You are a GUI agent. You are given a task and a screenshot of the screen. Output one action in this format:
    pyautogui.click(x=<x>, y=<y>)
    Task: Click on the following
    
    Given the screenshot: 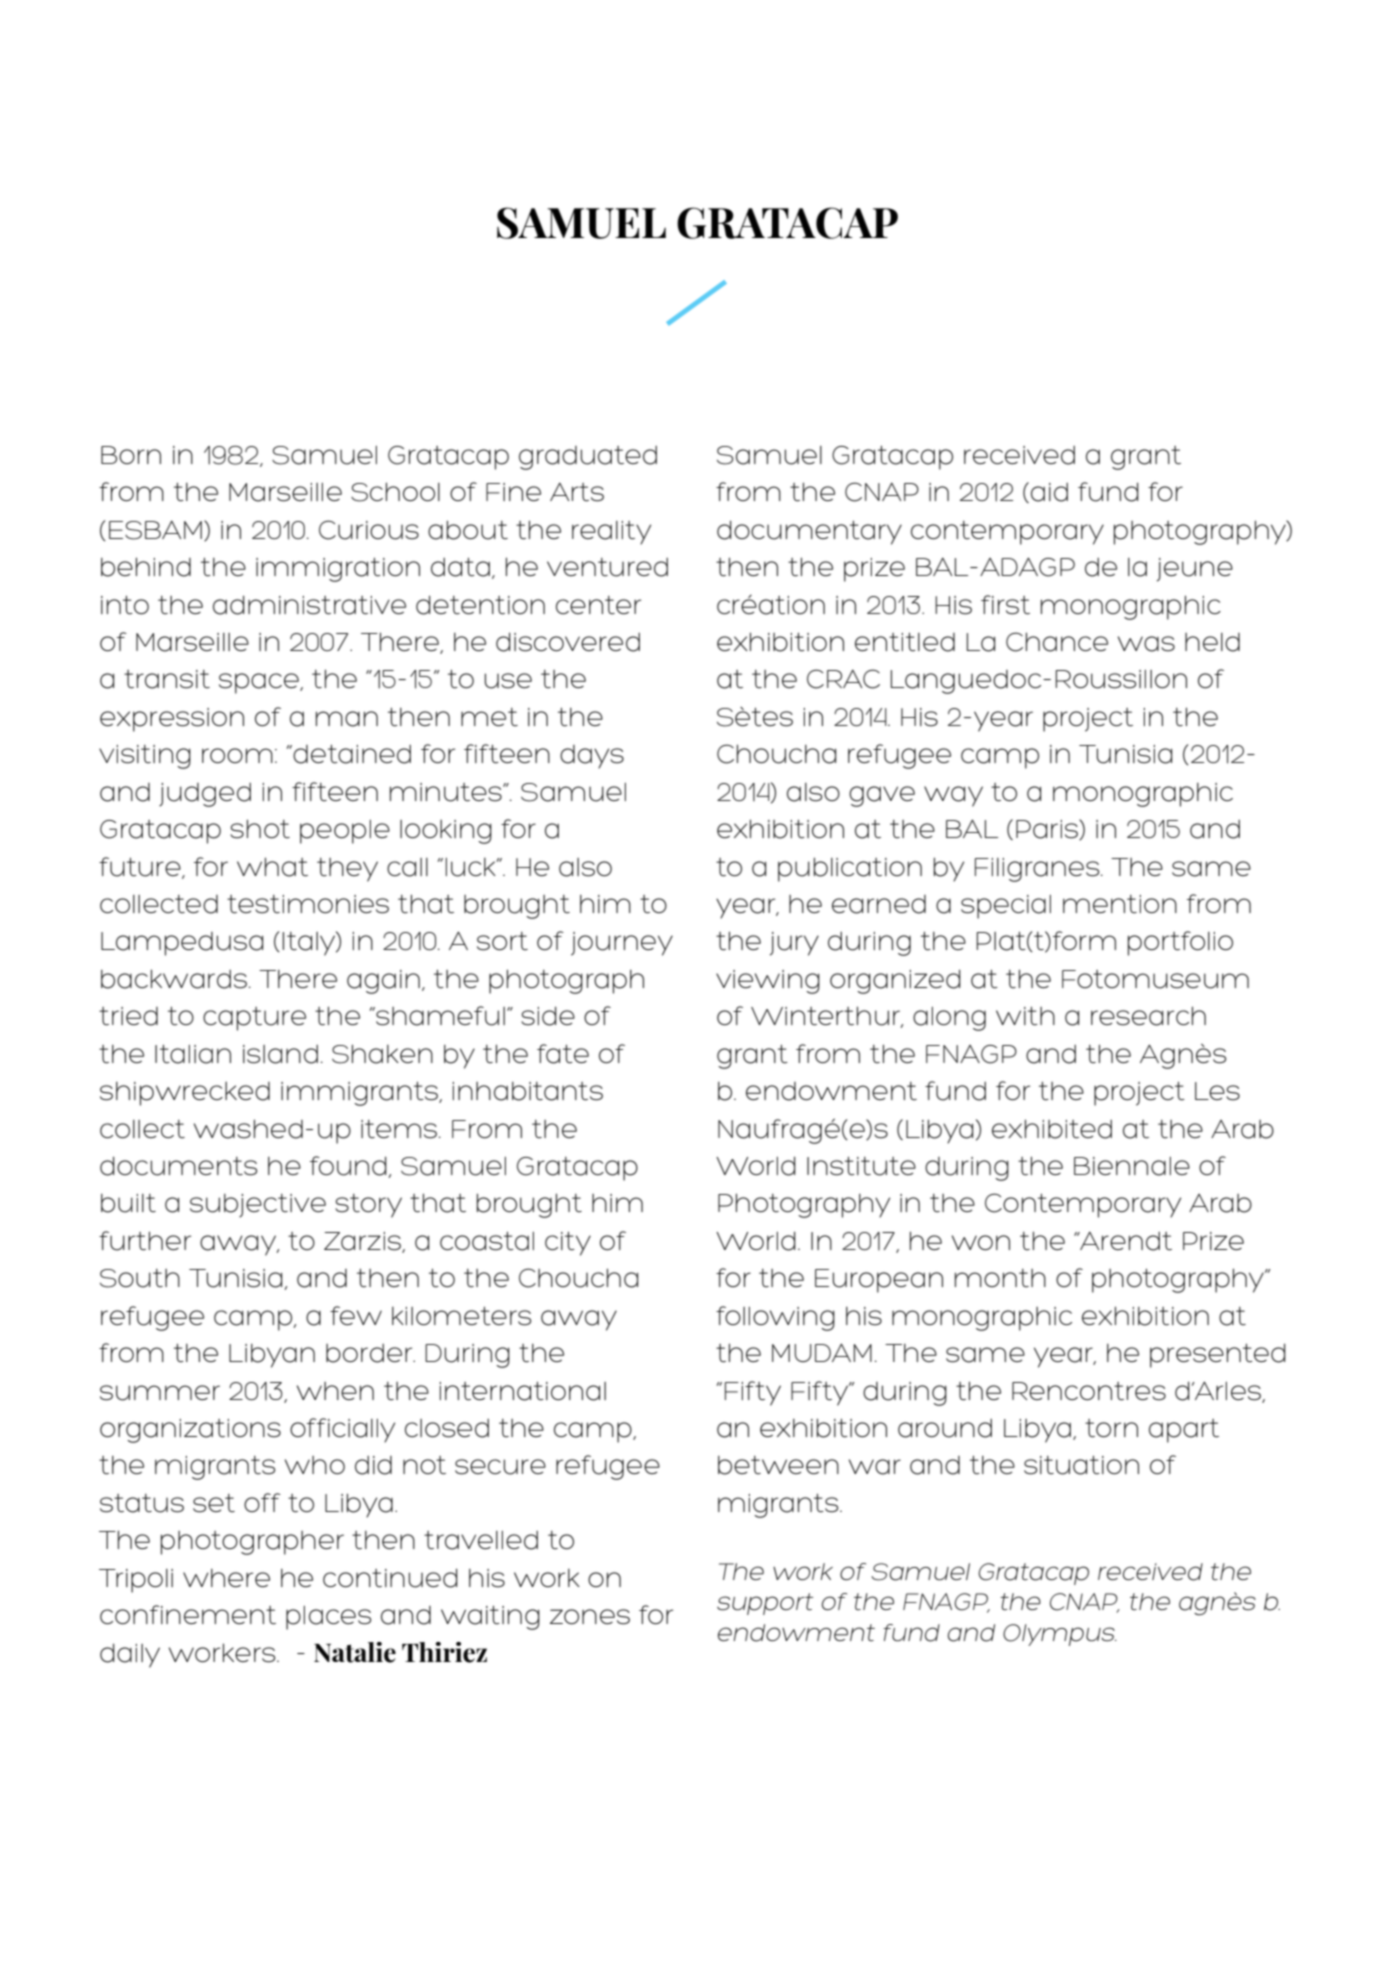 What is the action you would take?
    pyautogui.click(x=775, y=1318)
